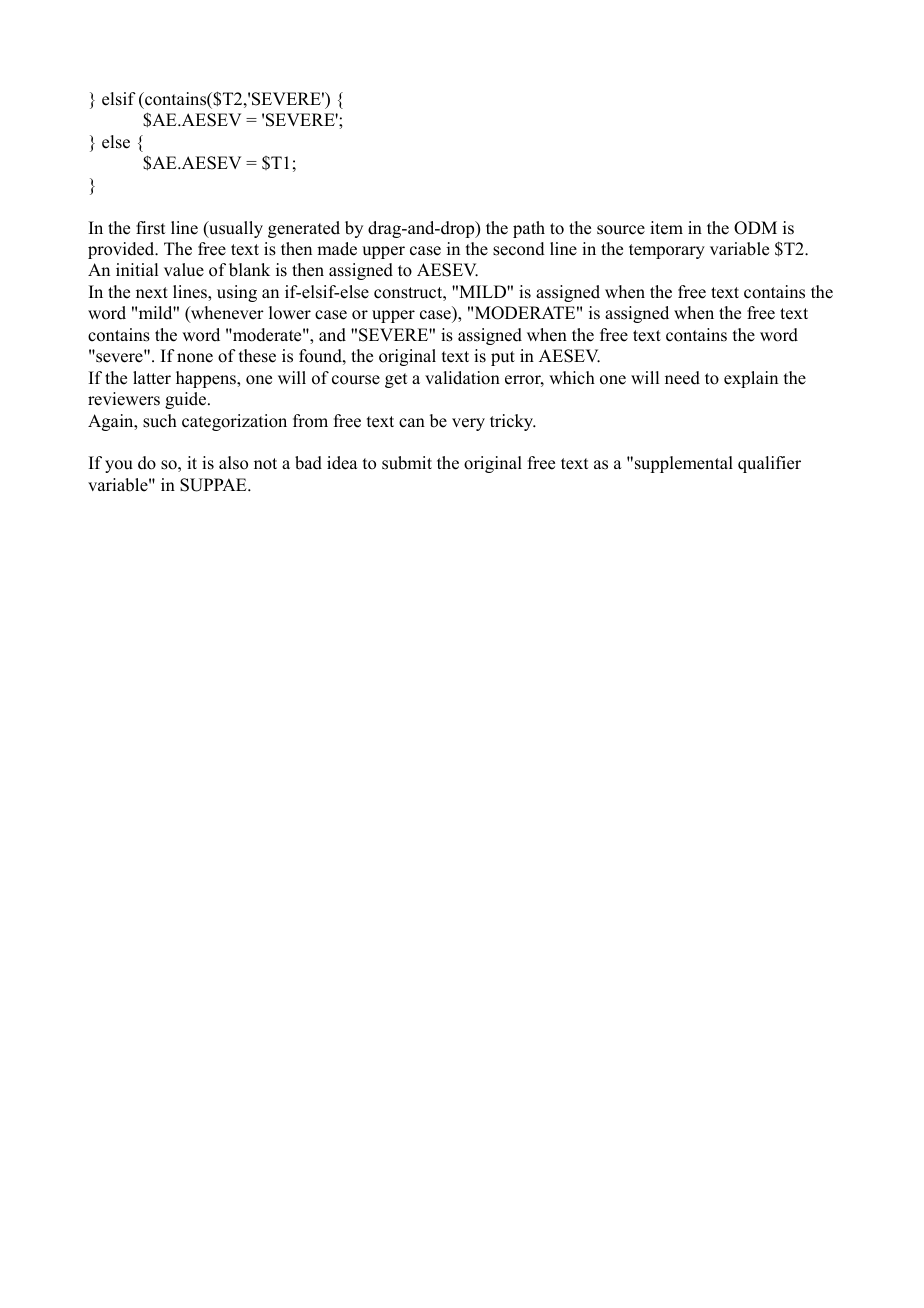 The width and height of the screenshot is (924, 1308). I want to click on need, so click(682, 378).
